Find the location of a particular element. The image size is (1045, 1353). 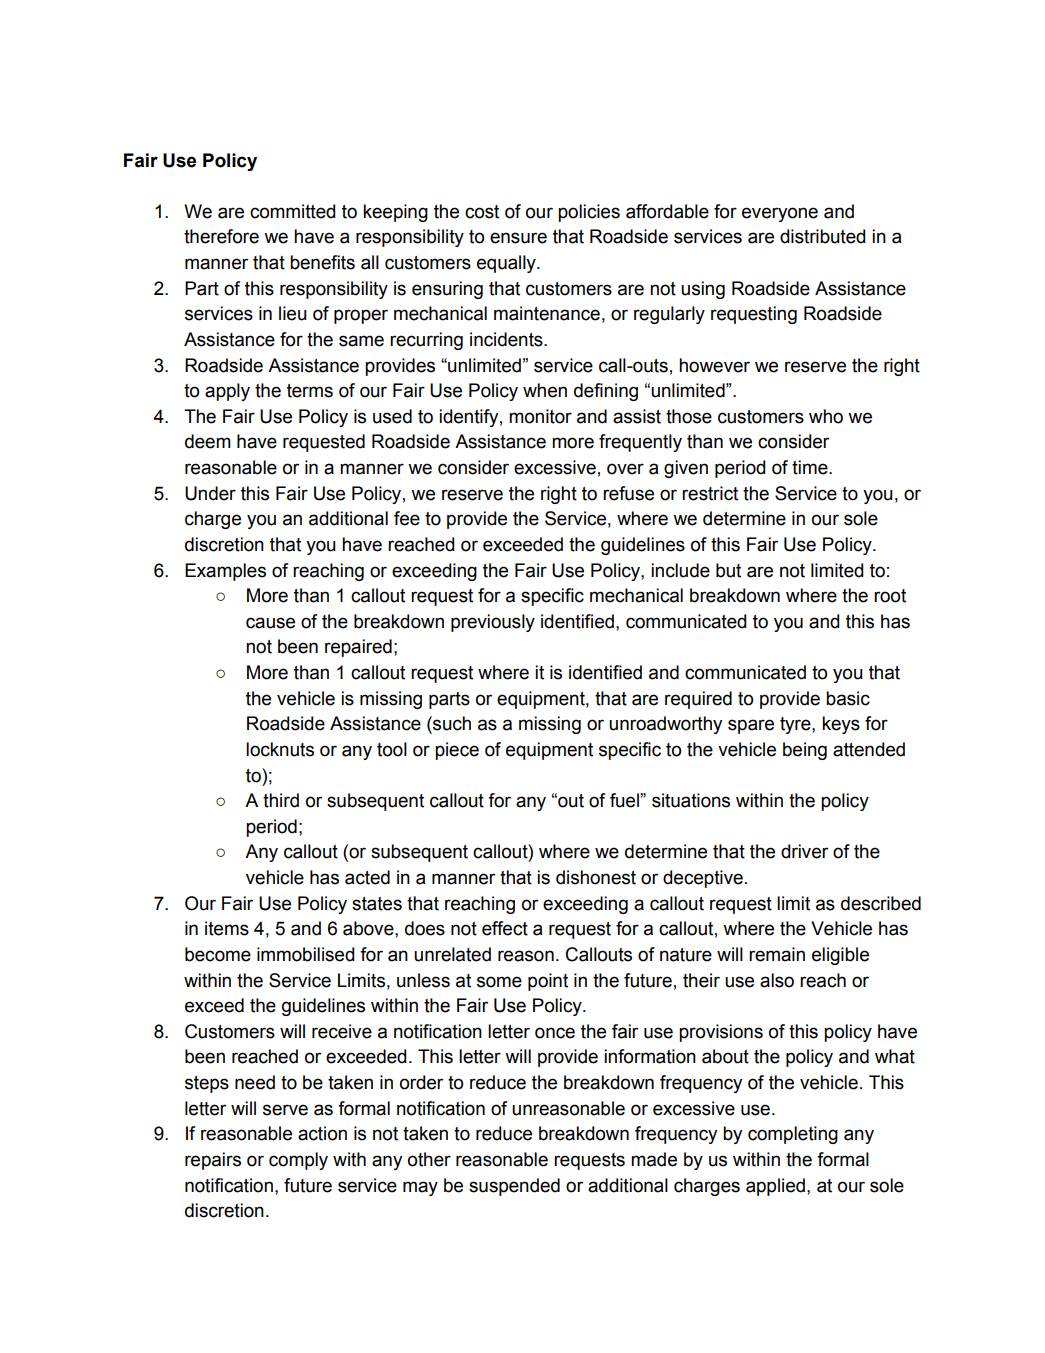

monitor is located at coordinates (540, 416).
